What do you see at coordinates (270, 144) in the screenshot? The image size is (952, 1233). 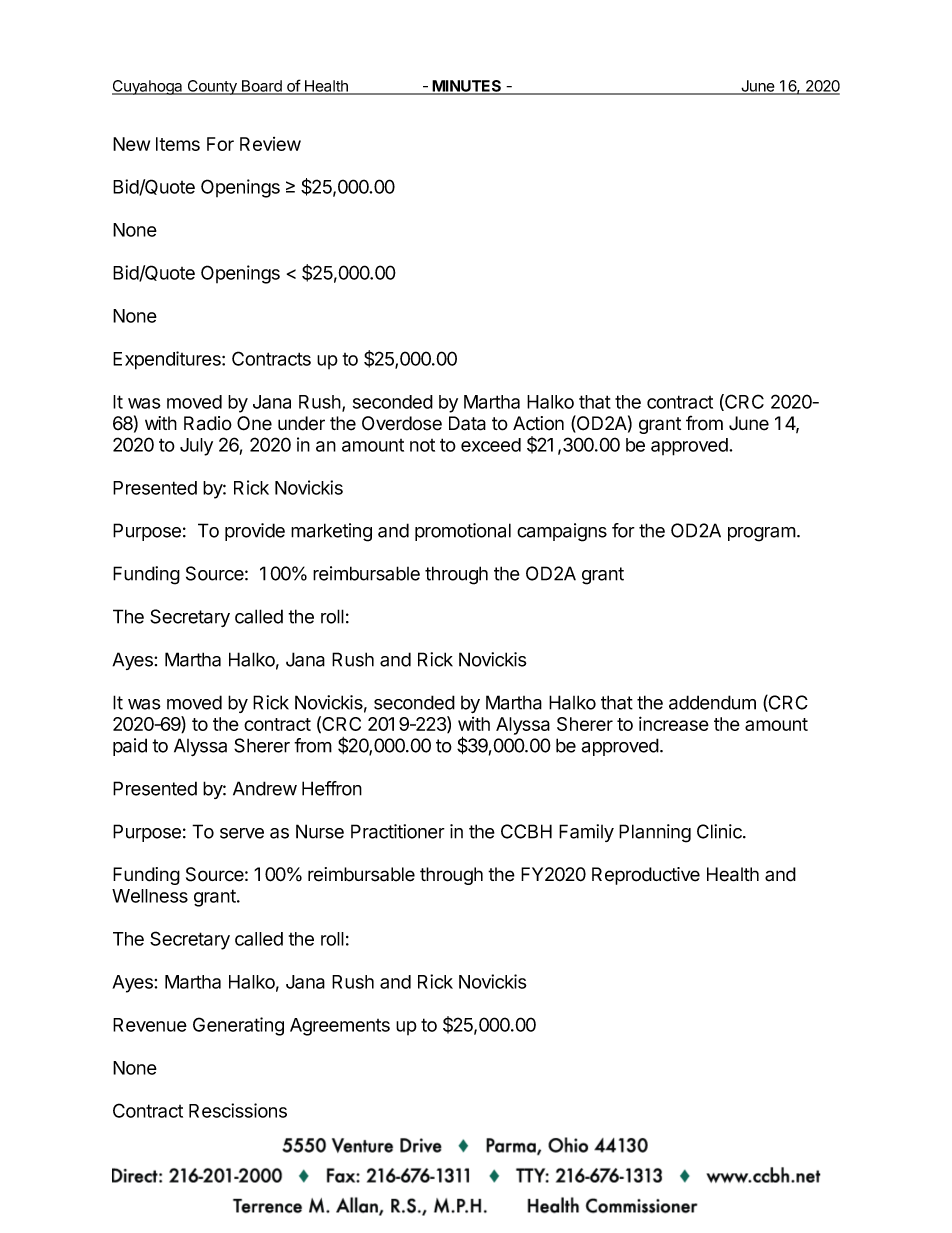 I see `Review` at bounding box center [270, 144].
